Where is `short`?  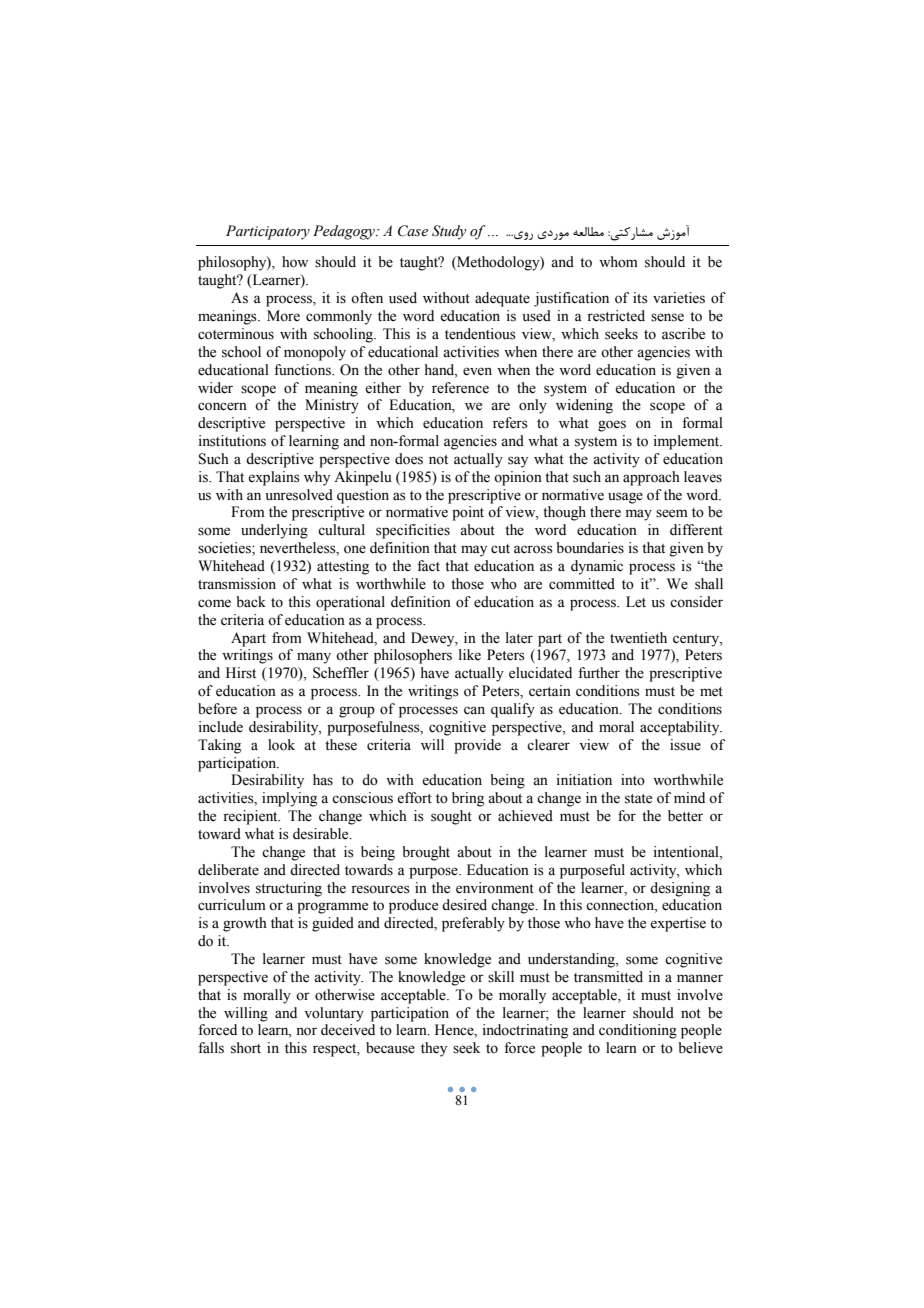 short is located at coordinates (246, 1048).
